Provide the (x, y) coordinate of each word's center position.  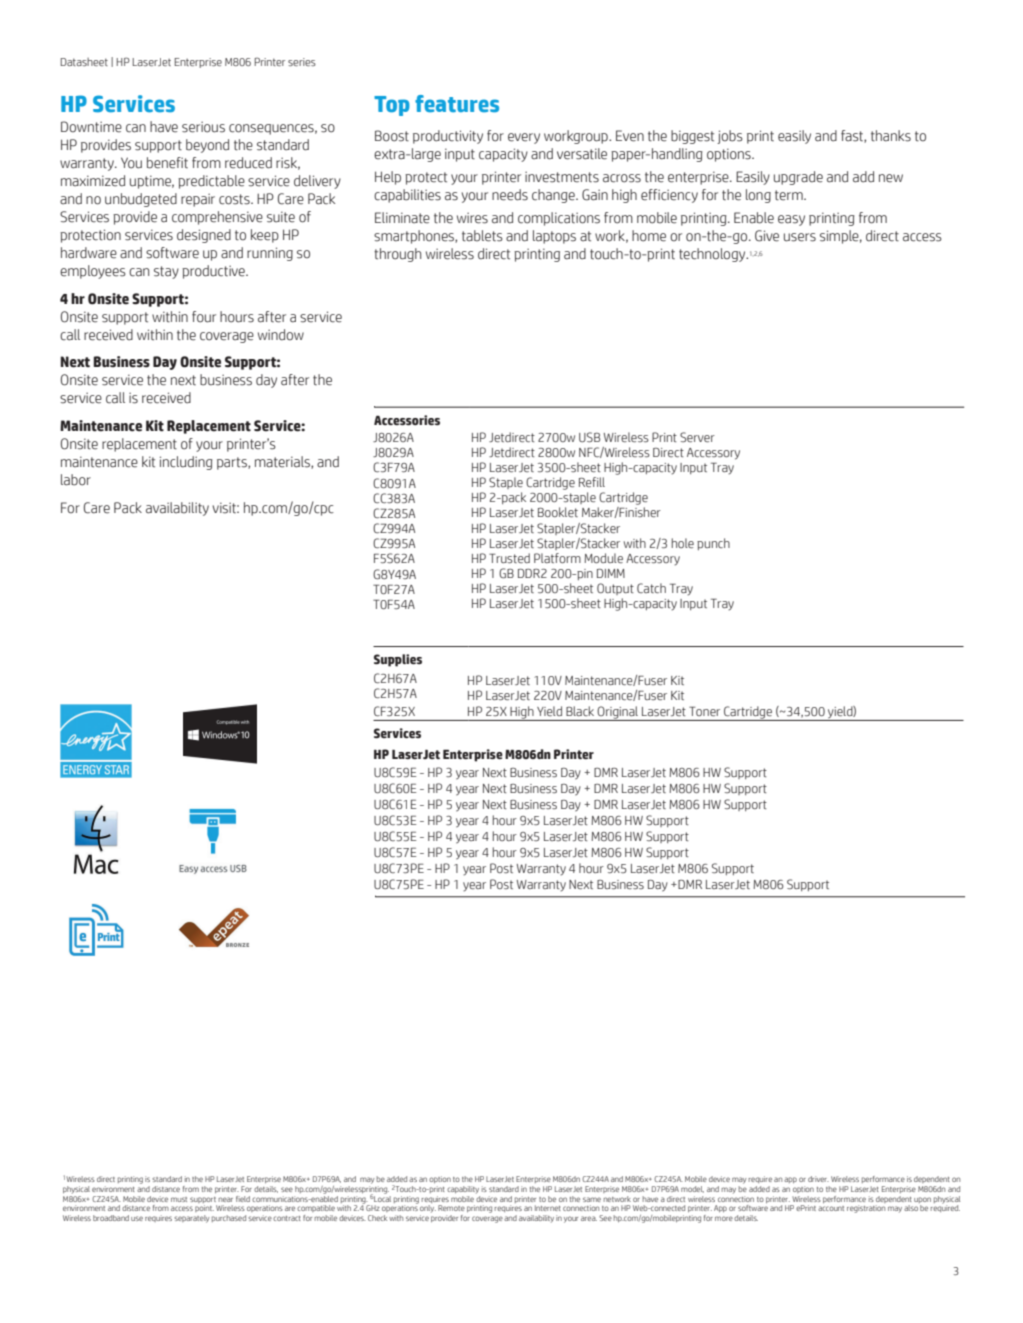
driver (818, 1179)
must (179, 1199)
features (457, 103)
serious (203, 127)
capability (463, 1190)
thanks (891, 136)
